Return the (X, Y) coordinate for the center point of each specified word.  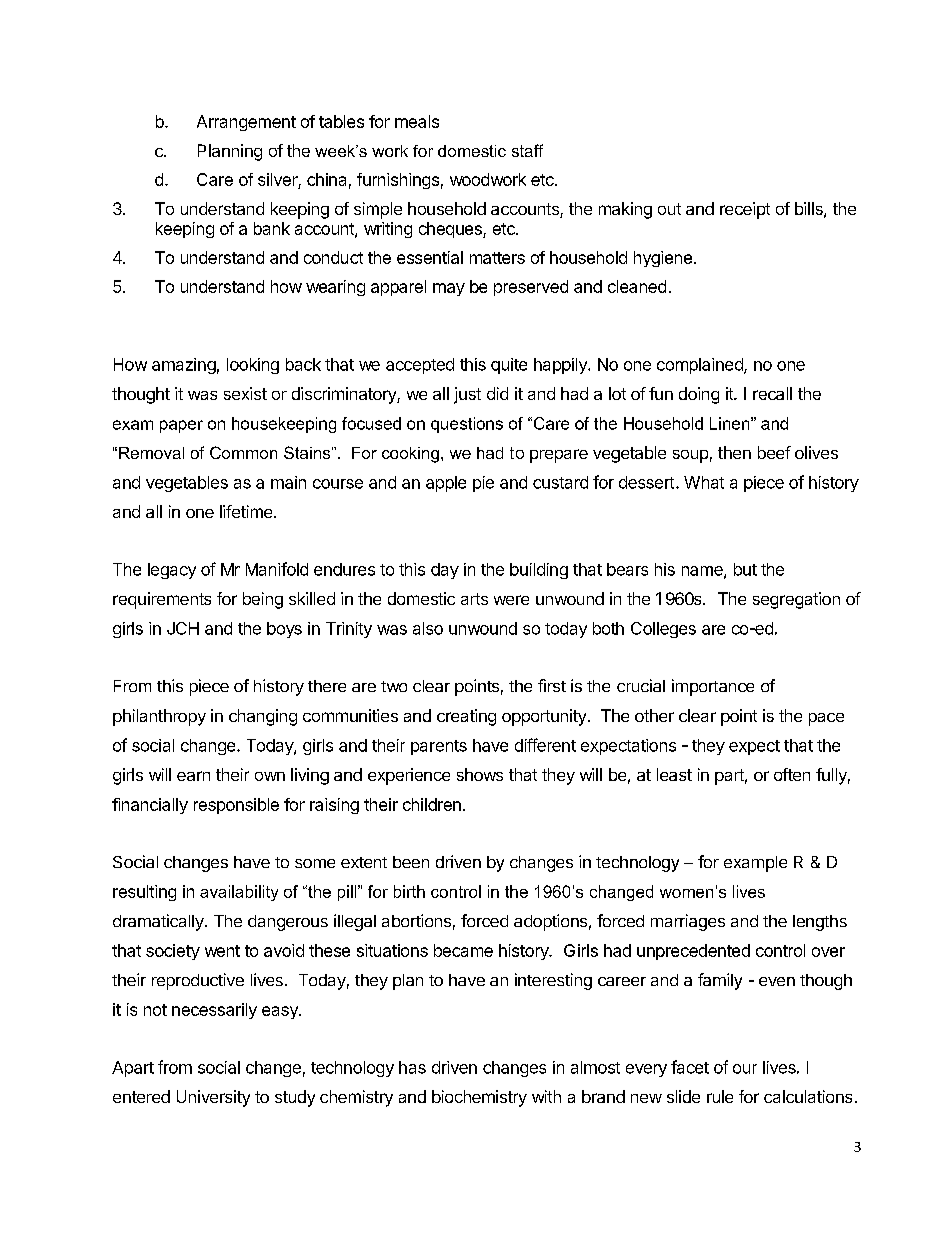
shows (480, 774)
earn (193, 776)
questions (467, 425)
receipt (745, 210)
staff (527, 150)
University (213, 1098)
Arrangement (246, 123)
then (734, 452)
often (792, 774)
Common (243, 452)
